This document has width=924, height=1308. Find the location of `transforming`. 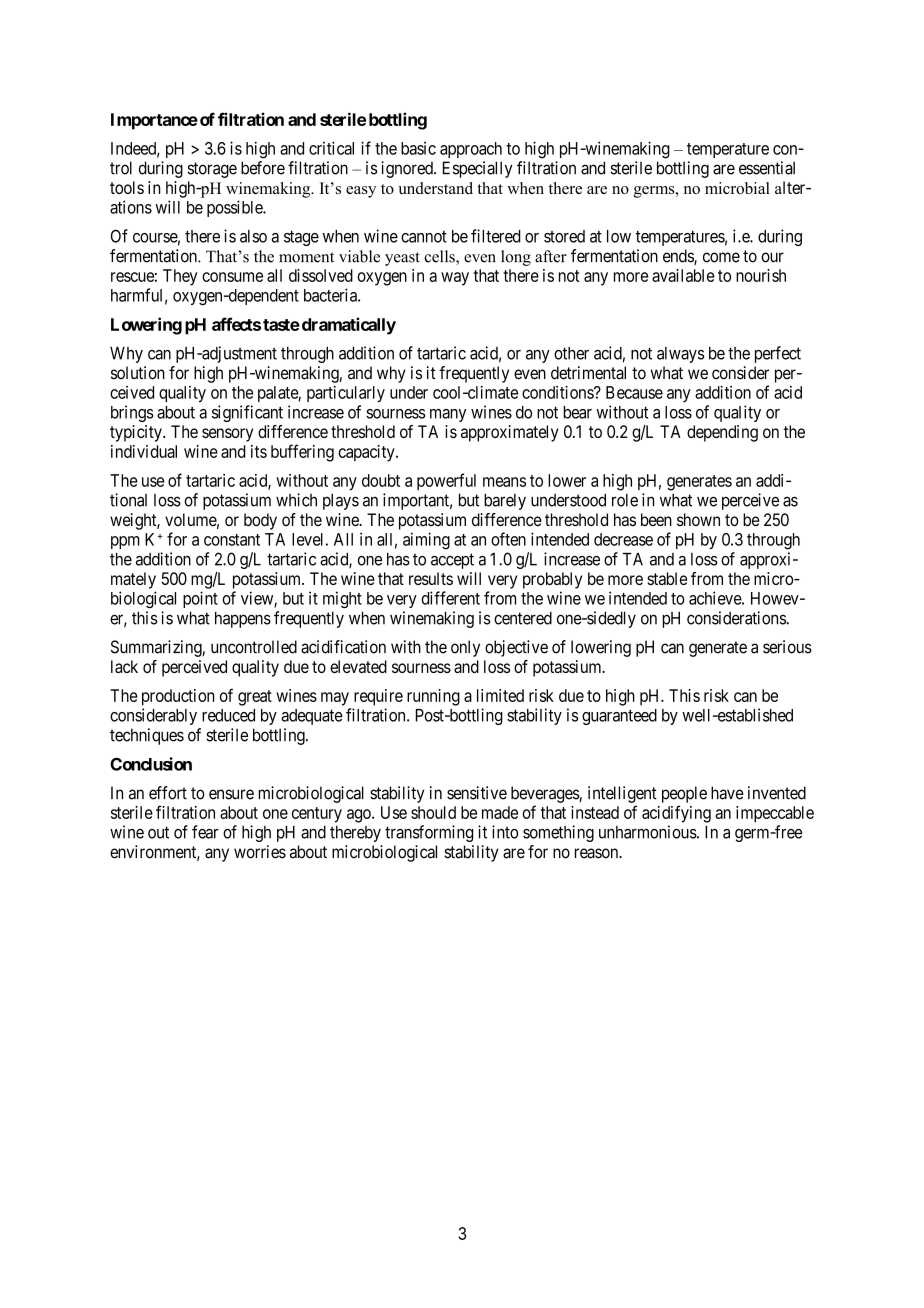

transforming is located at coordinates (429, 833).
